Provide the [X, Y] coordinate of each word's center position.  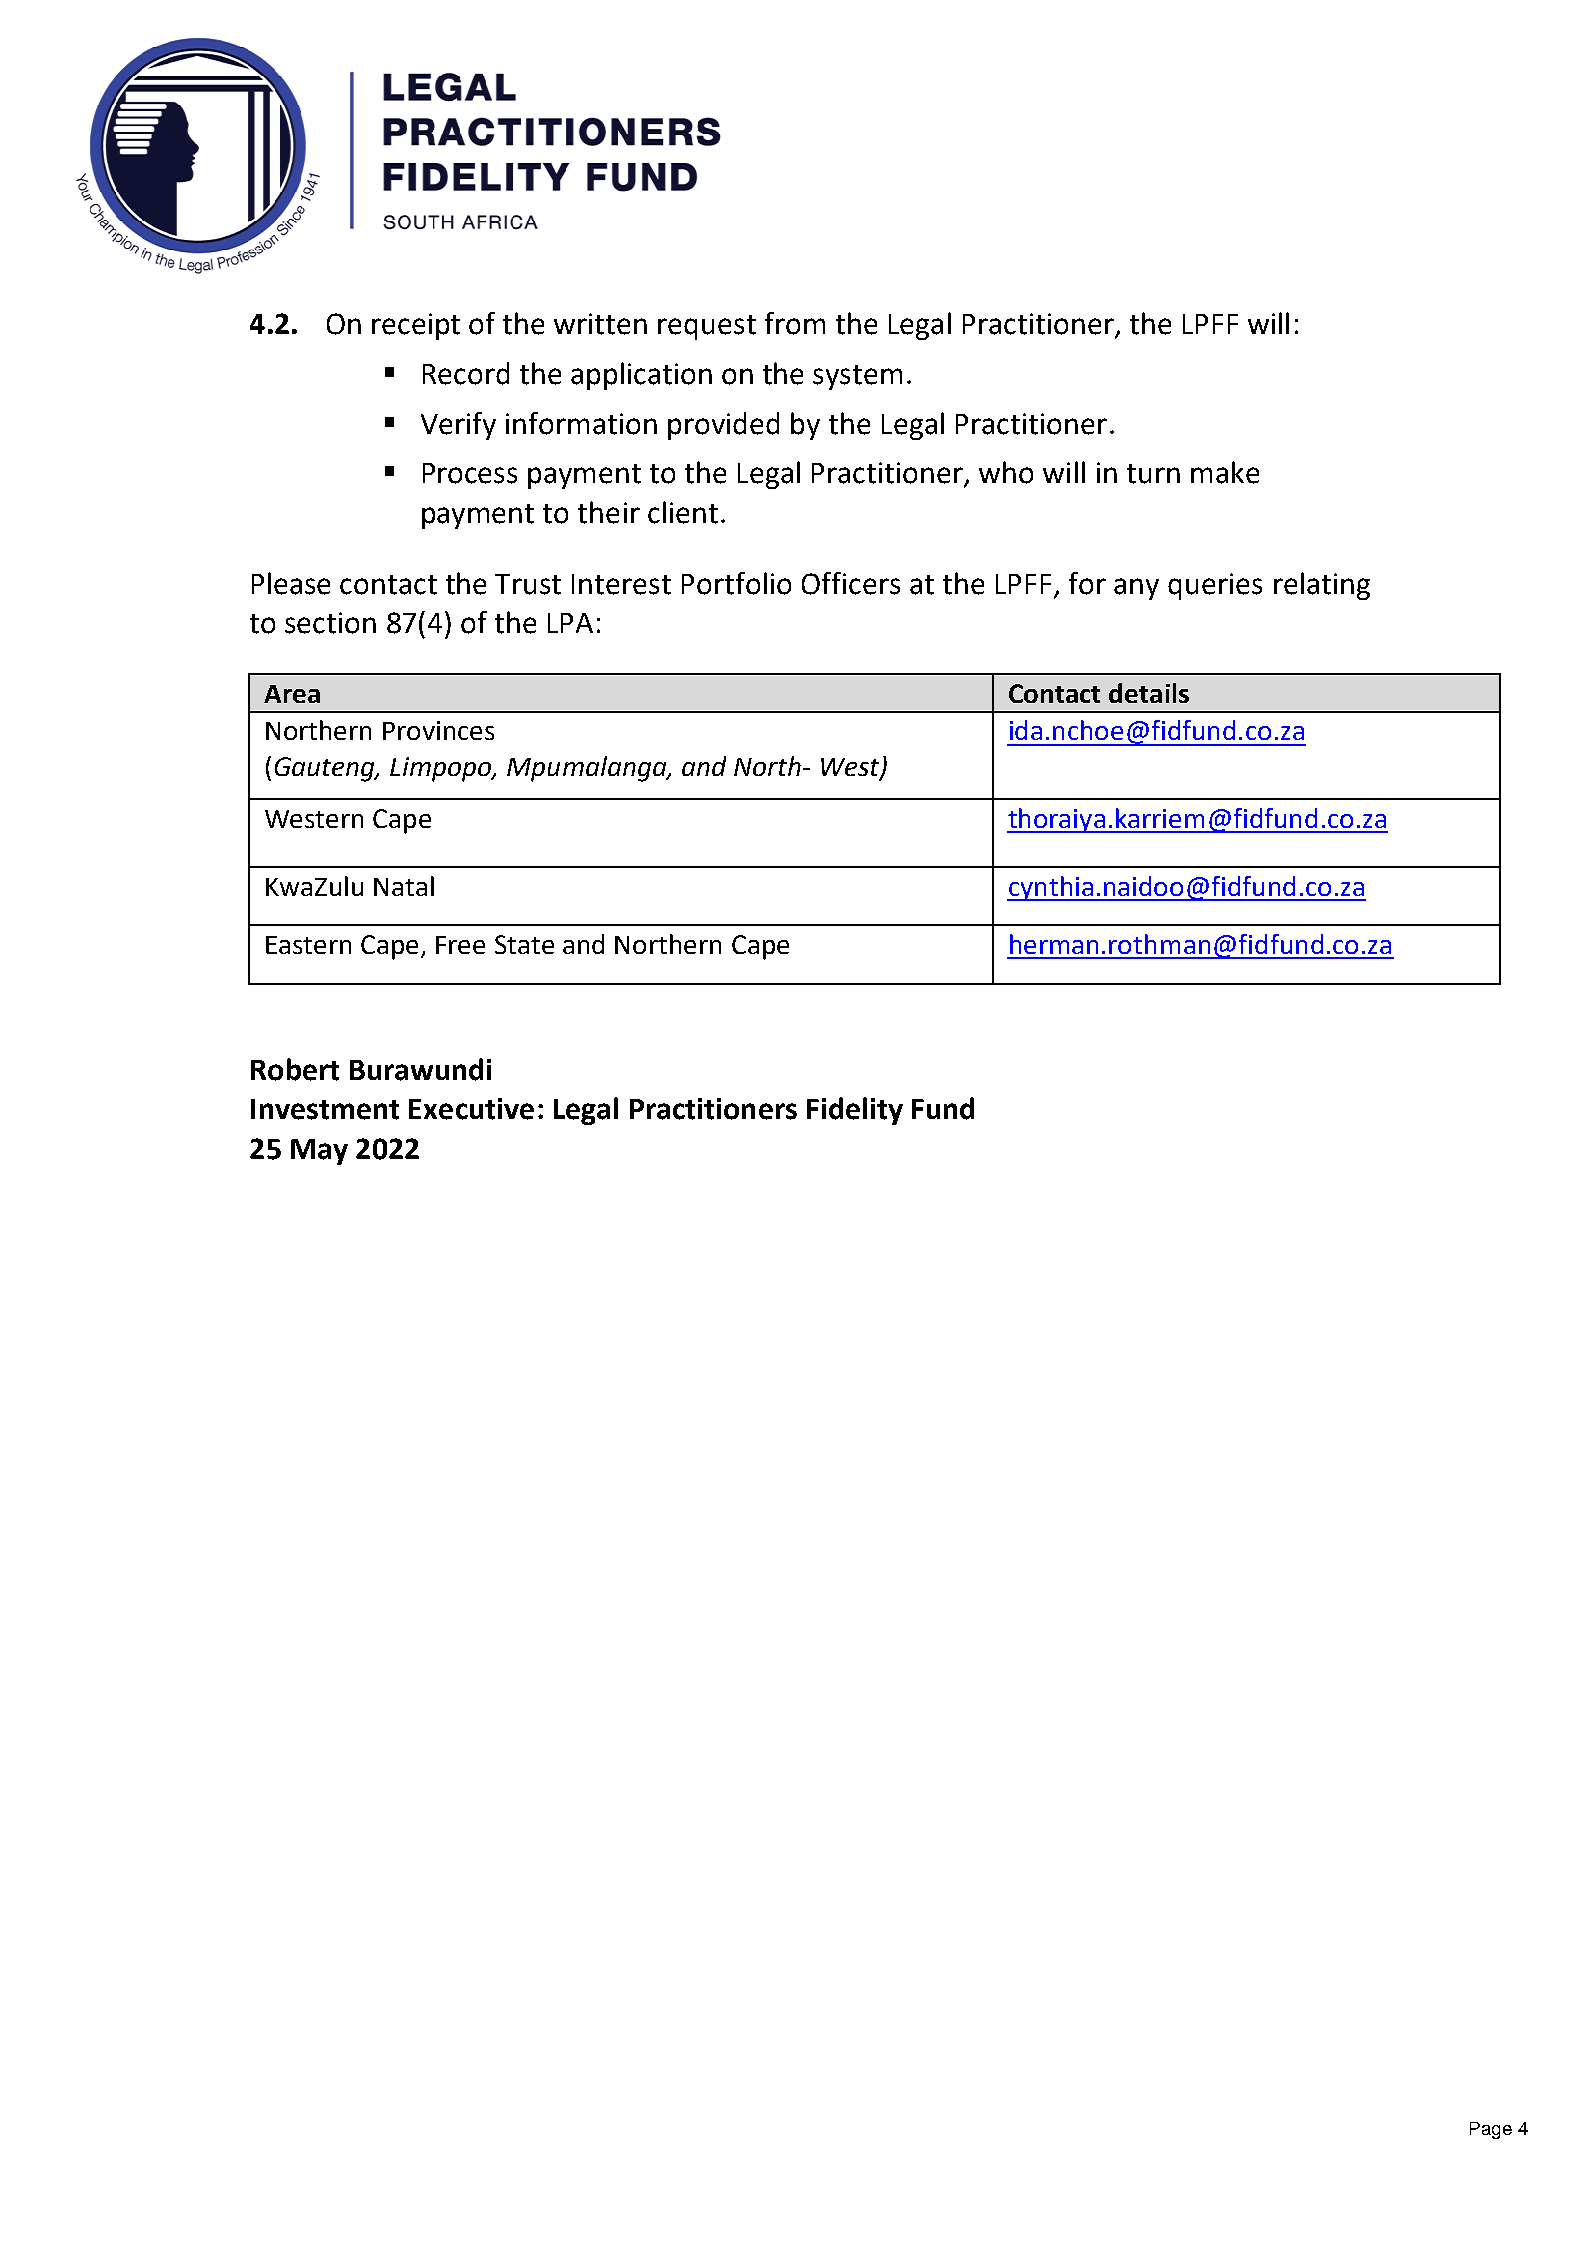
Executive [471, 1109]
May [319, 1152]
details [1149, 693]
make [1225, 472]
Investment [325, 1109]
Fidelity [855, 1111]
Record [466, 373]
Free [460, 945]
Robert [295, 1069]
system [857, 377]
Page [1491, 2130]
